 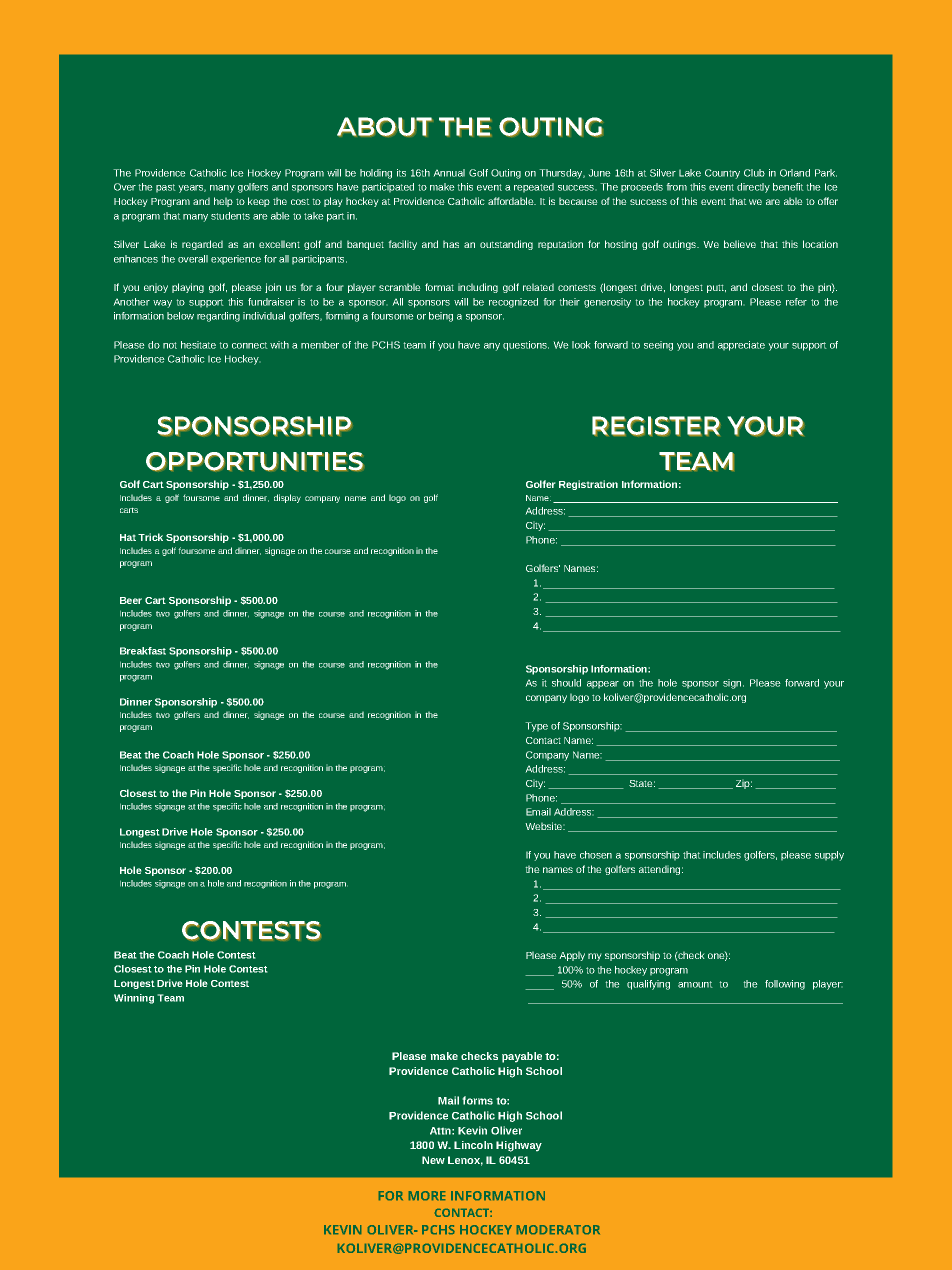 I want to click on help, so click(x=223, y=202).
